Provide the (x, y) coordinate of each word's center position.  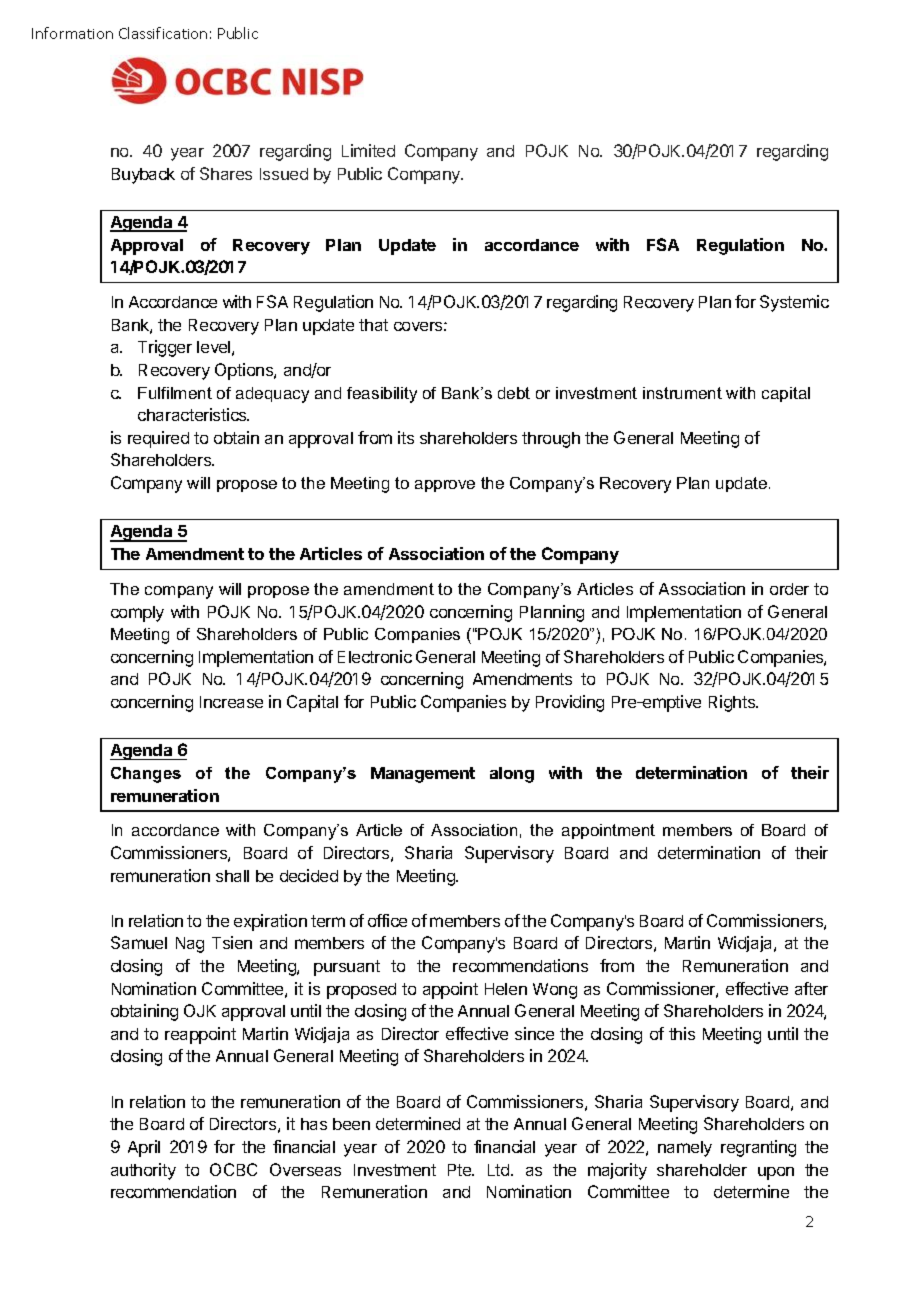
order (789, 589)
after (811, 988)
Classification (163, 33)
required (158, 439)
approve (445, 486)
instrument (682, 393)
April (144, 1148)
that (373, 325)
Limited (368, 150)
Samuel (139, 942)
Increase (231, 702)
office (387, 920)
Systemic (794, 303)
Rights (733, 703)
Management (423, 775)
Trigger (165, 348)
